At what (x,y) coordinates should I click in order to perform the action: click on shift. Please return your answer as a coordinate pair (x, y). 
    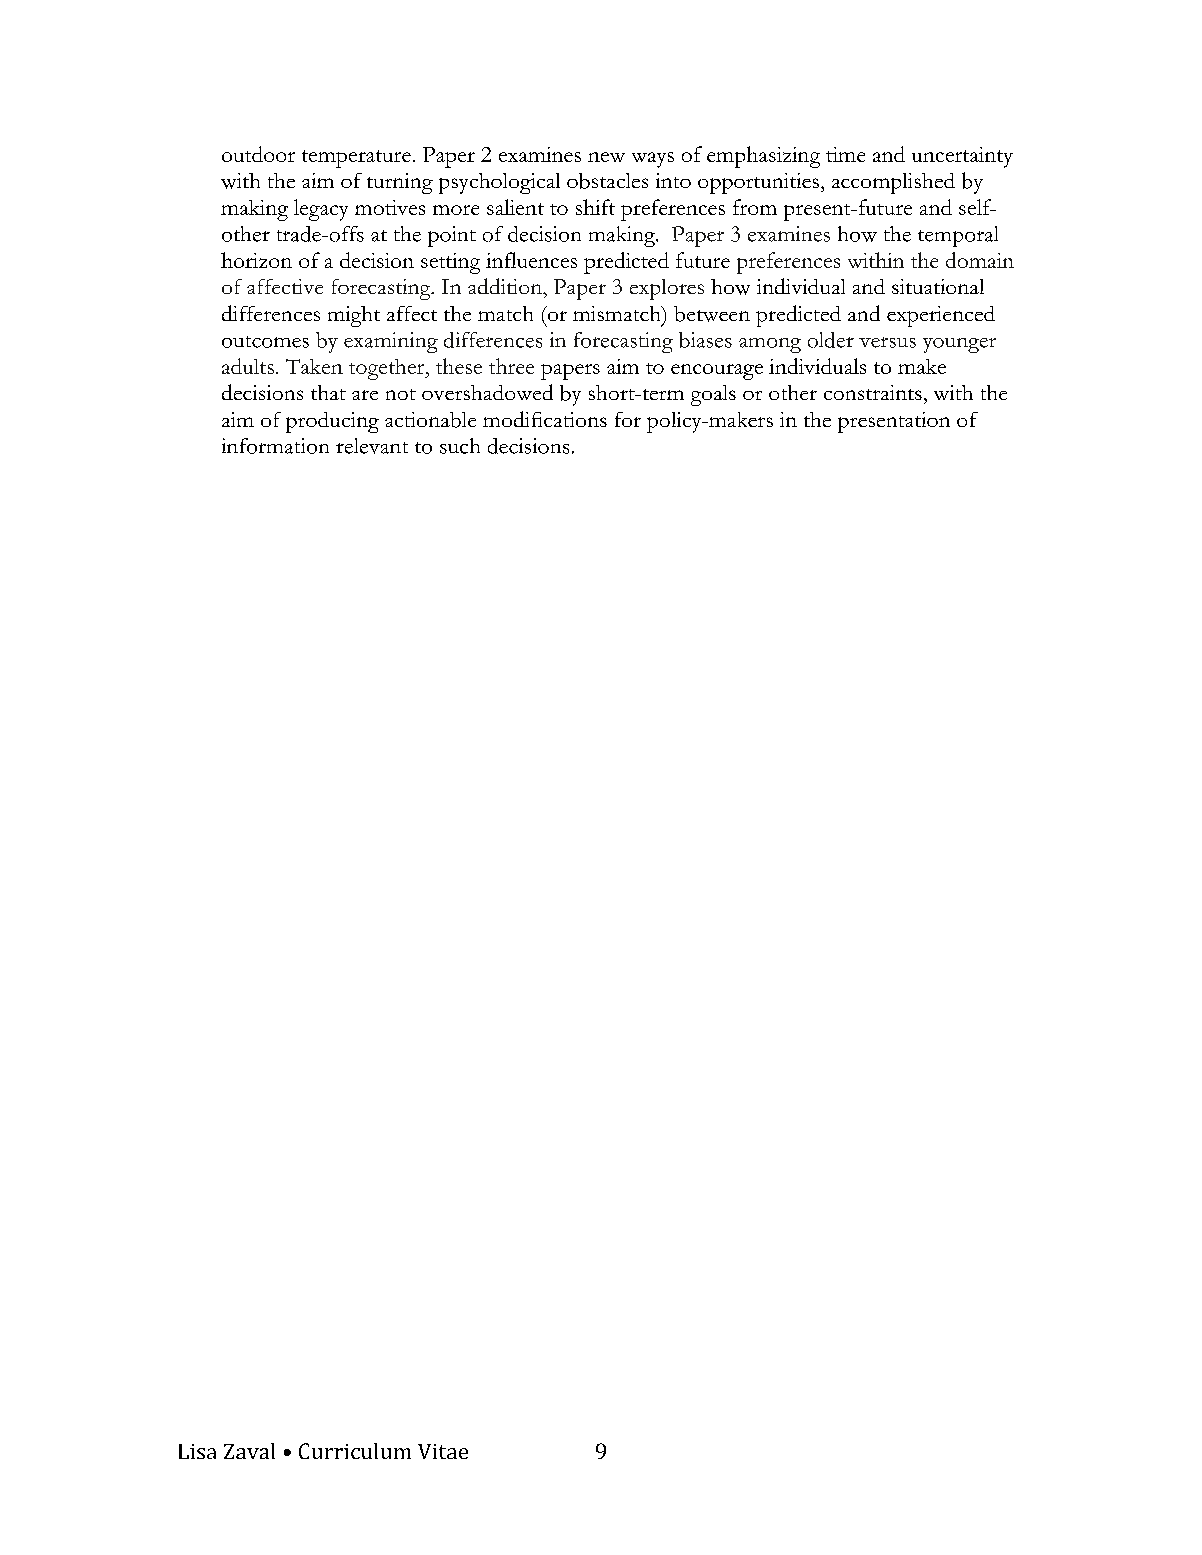
    Looking at the image, I should click on (595, 207).
